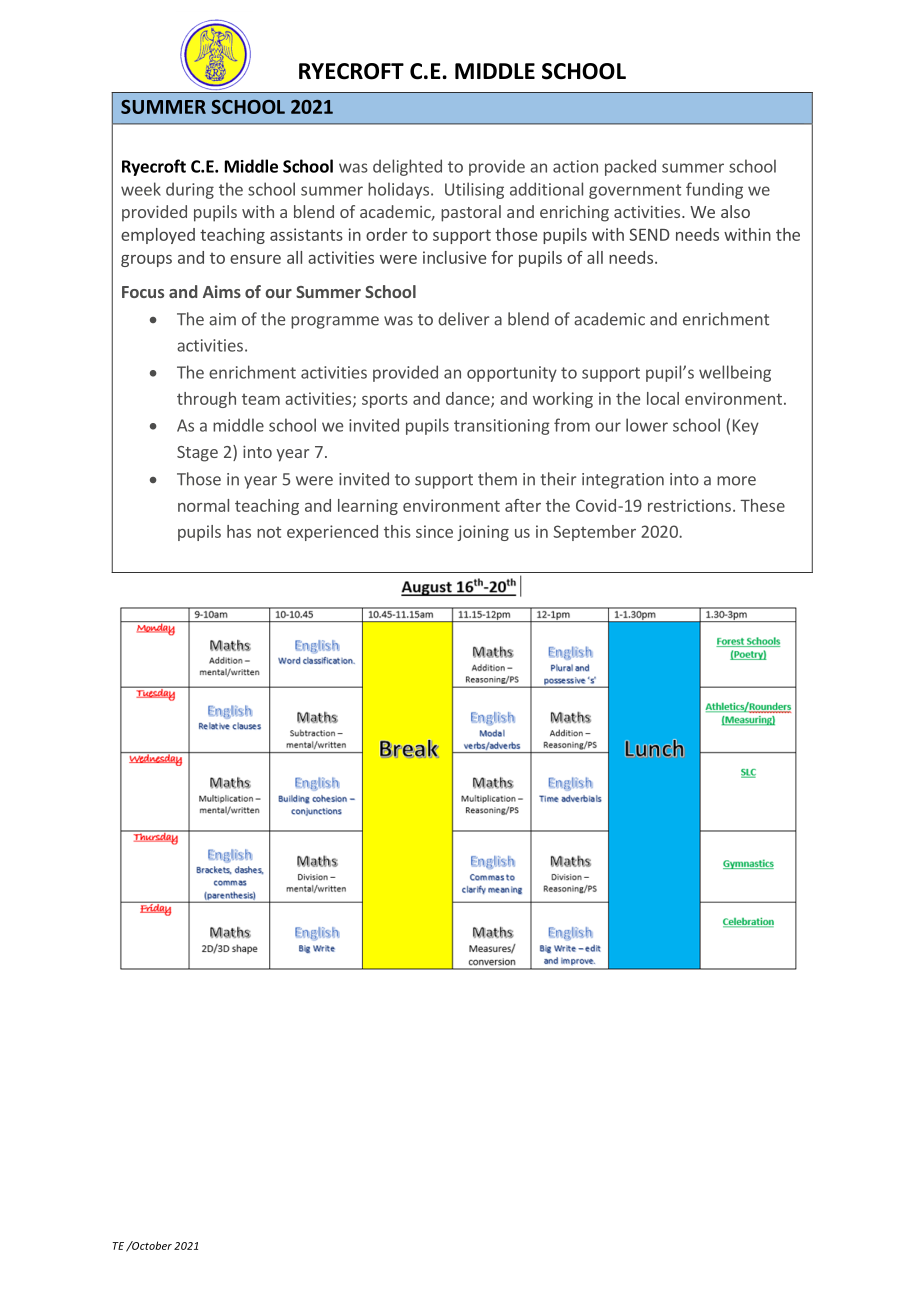  Describe the element at coordinates (735, 373) in the screenshot. I see `wellbeing` at that location.
